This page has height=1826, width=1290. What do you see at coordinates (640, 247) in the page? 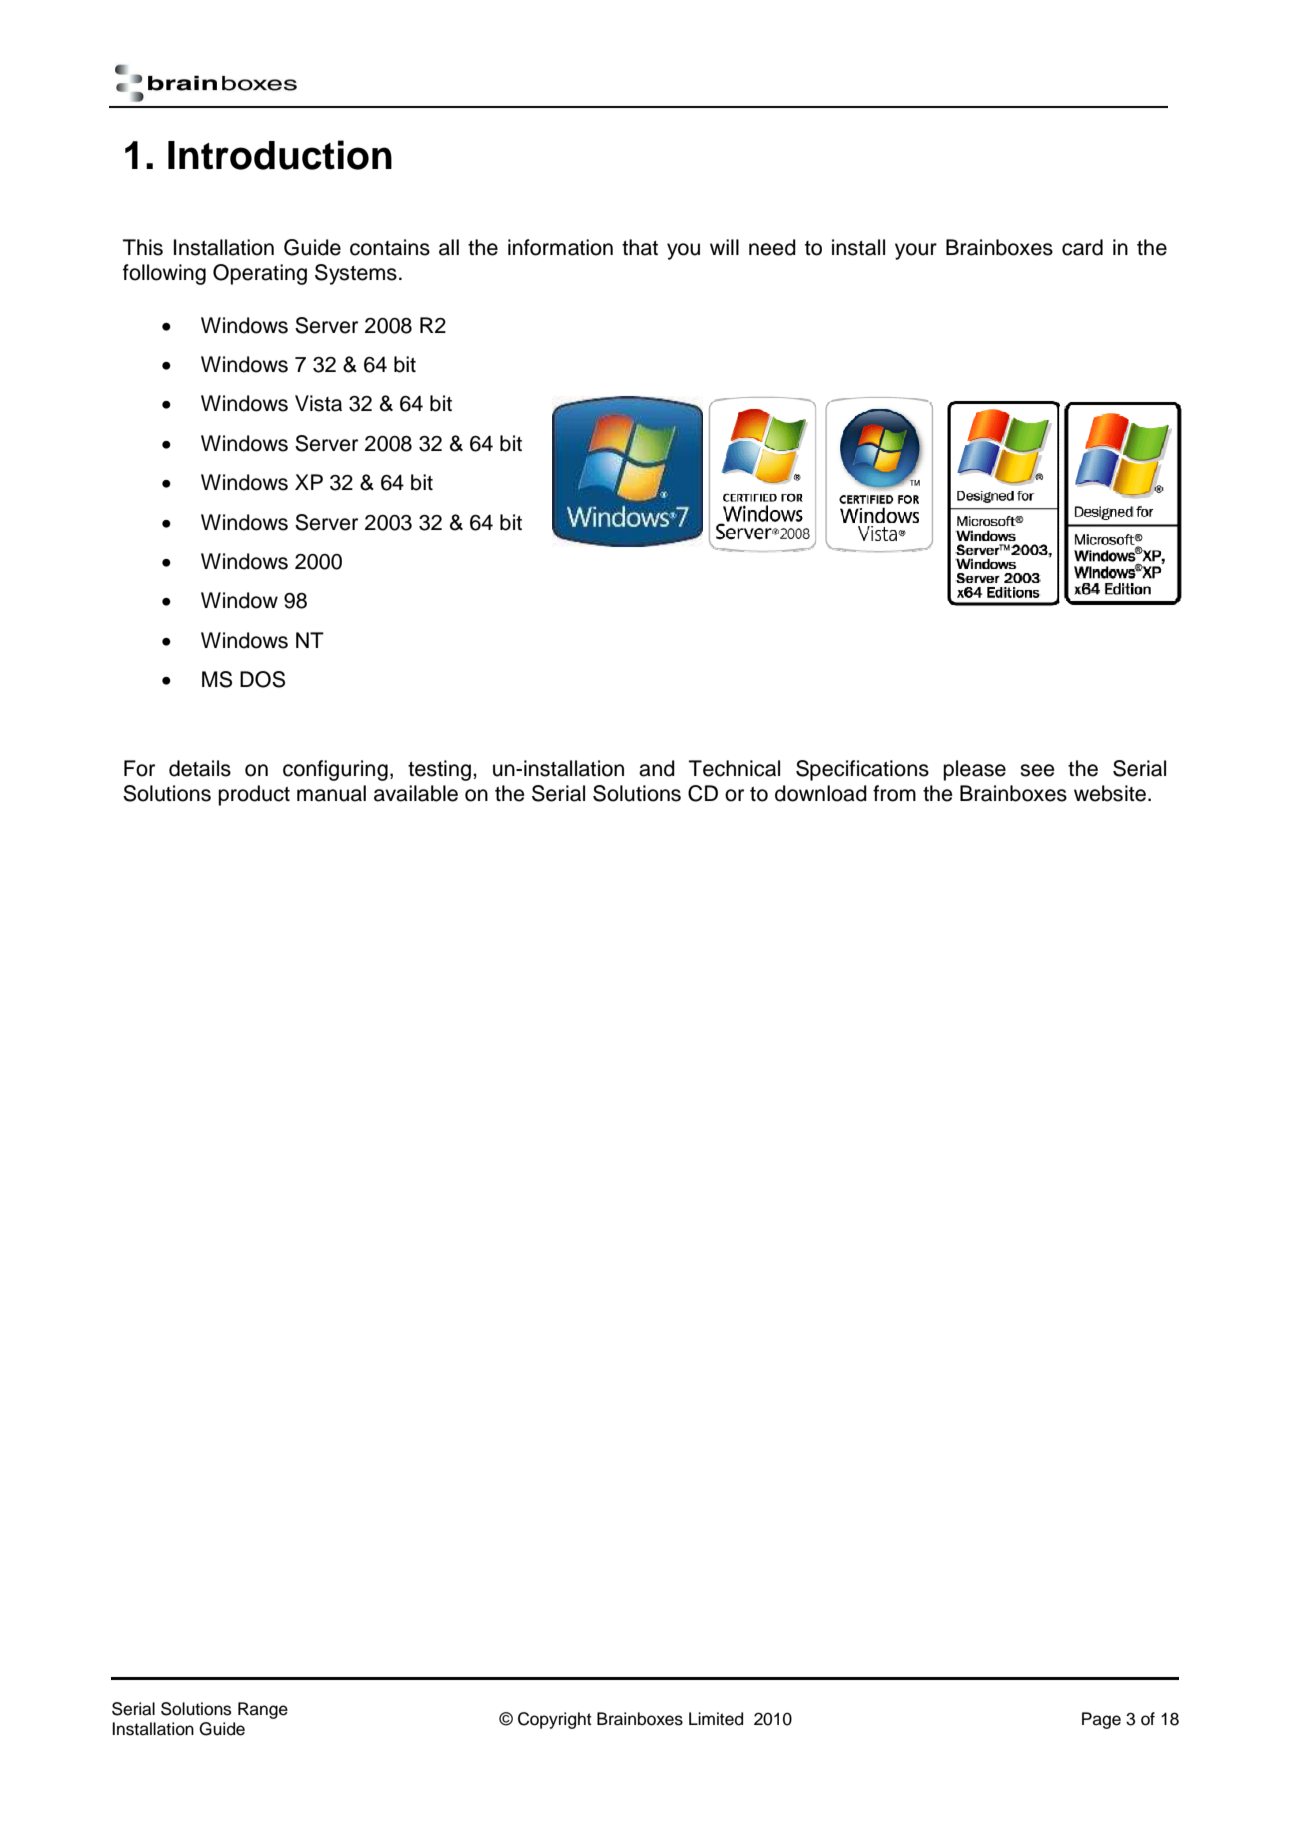
I see `that` at bounding box center [640, 247].
